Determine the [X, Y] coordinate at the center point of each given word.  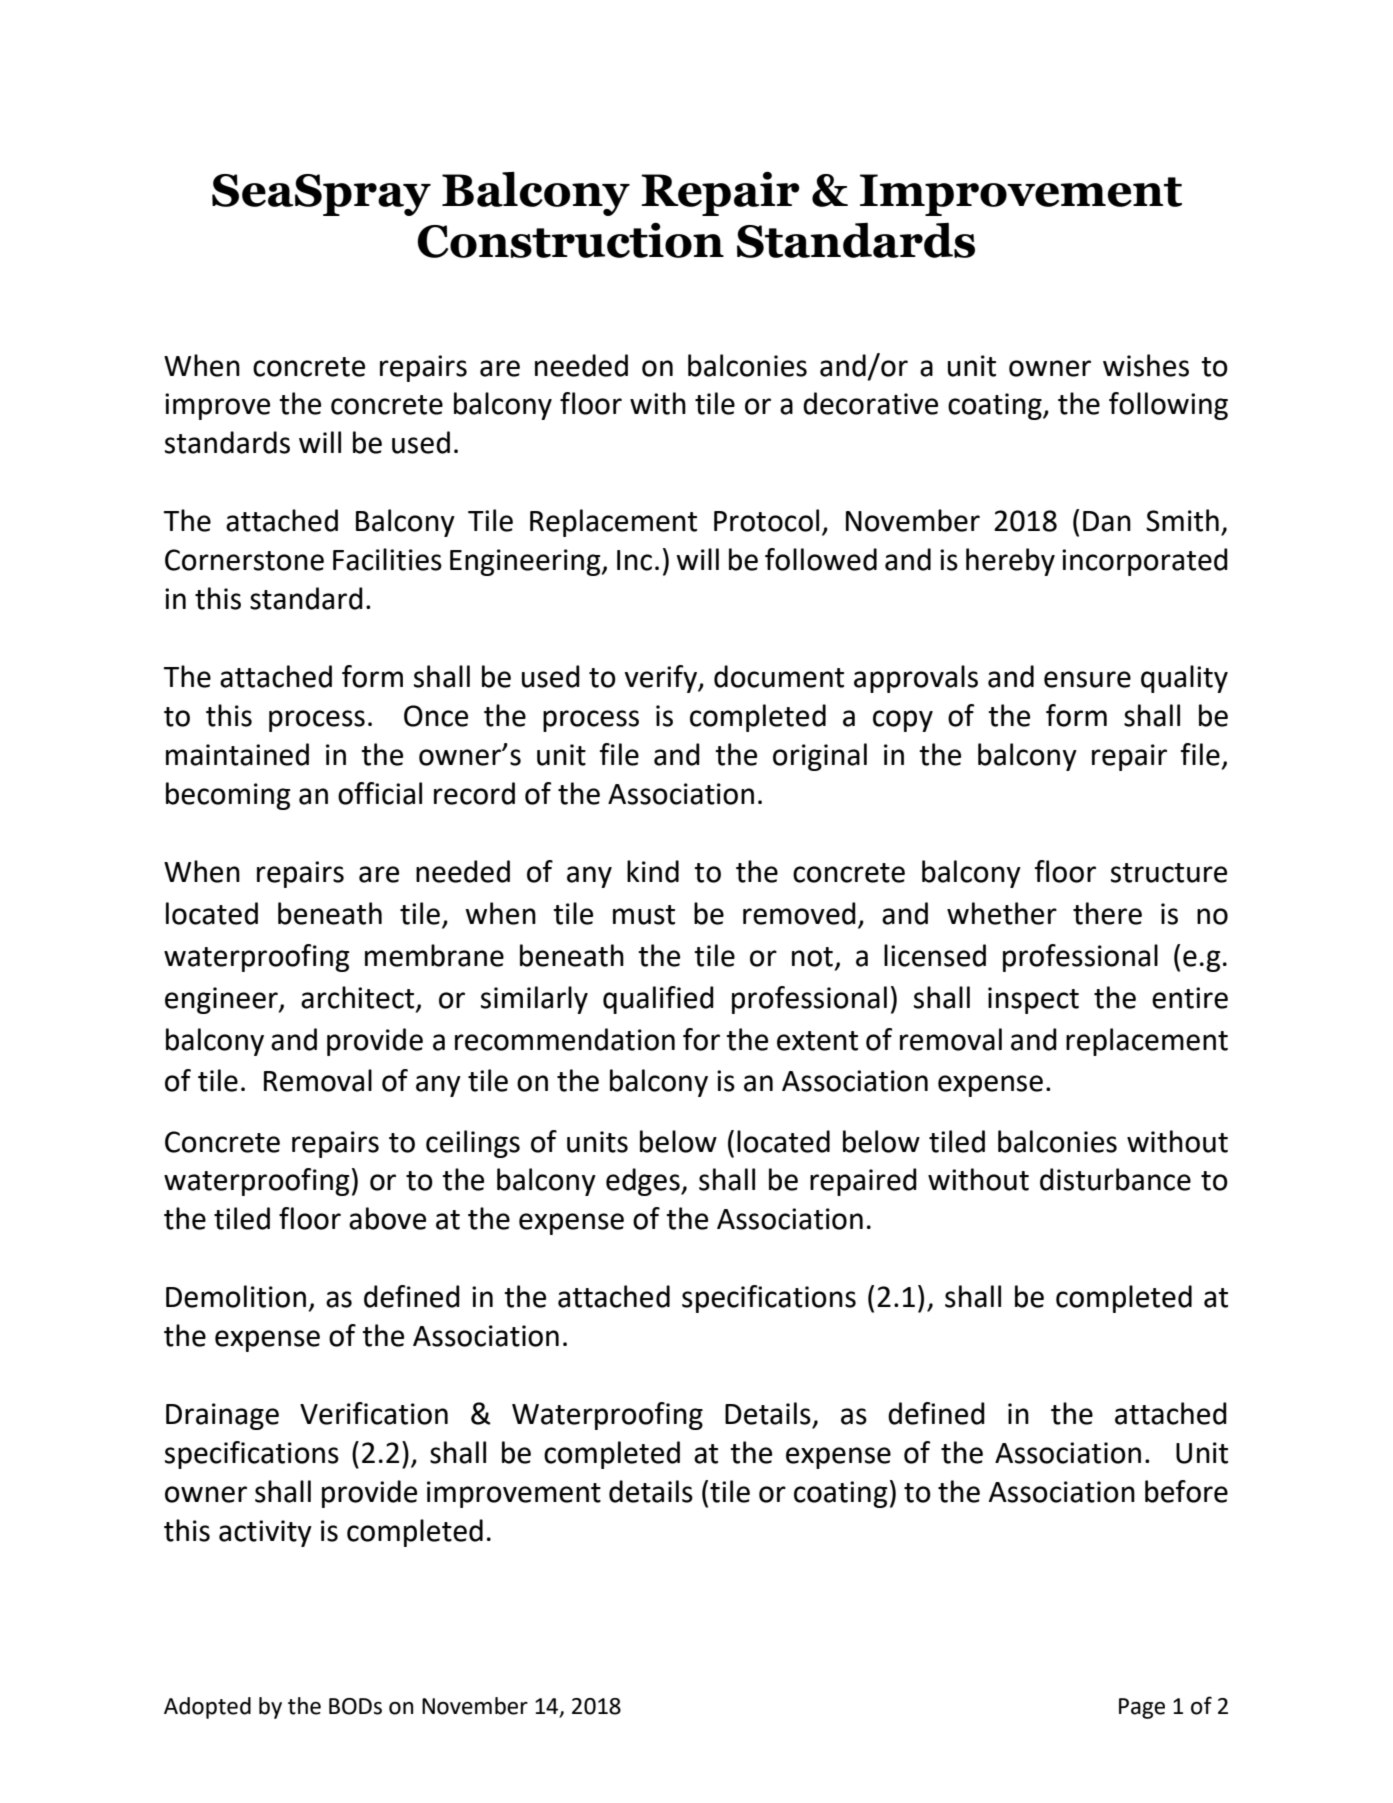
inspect [1033, 1000]
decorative [870, 403]
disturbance [1115, 1179]
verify [662, 679]
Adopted [207, 1708]
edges [644, 1182]
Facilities [387, 559]
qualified [658, 1000]
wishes [1146, 365]
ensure [1087, 679]
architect [359, 998]
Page [1142, 1708]
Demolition [236, 1296]
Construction [570, 240]
